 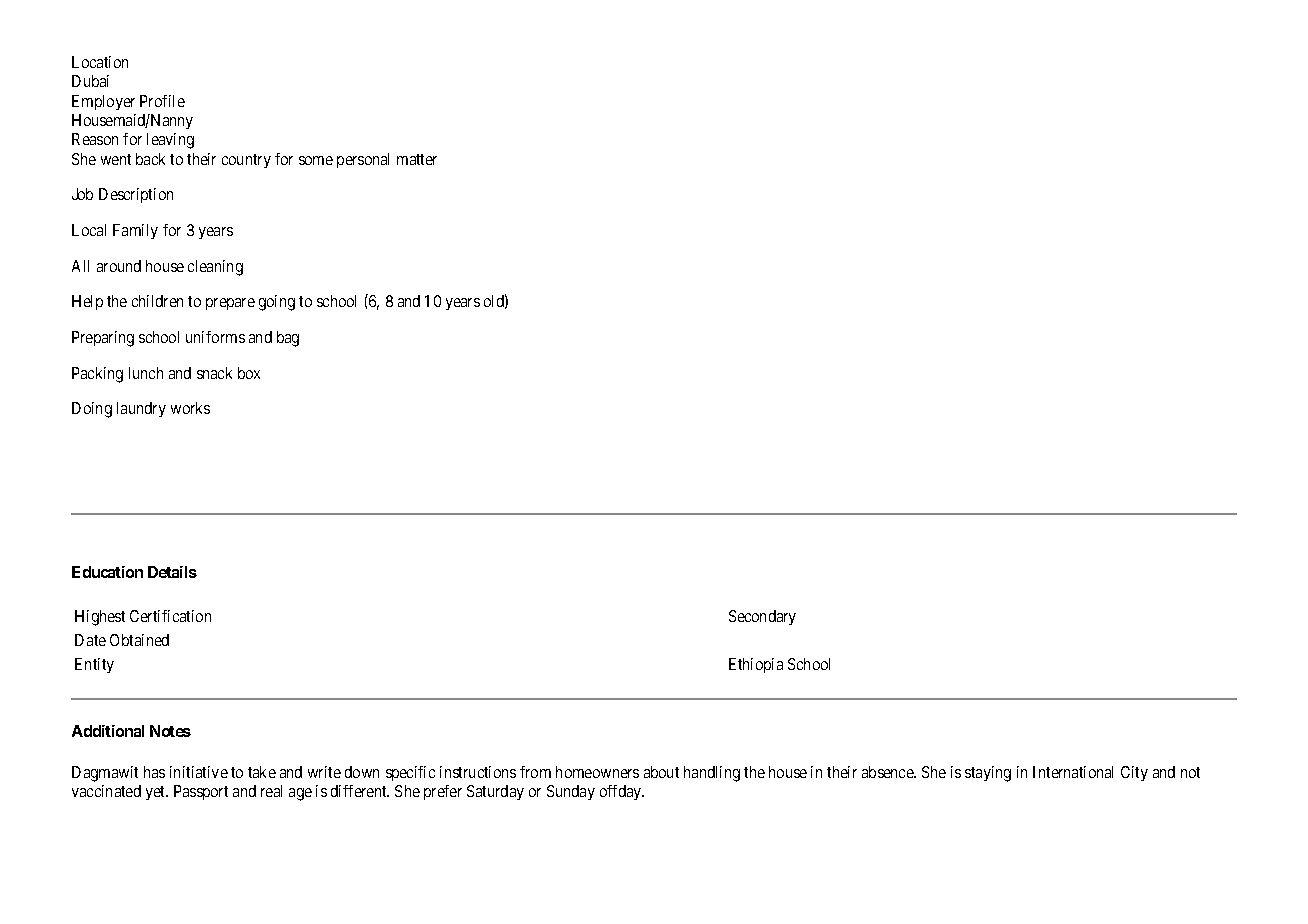 I want to click on personal, so click(x=363, y=160).
